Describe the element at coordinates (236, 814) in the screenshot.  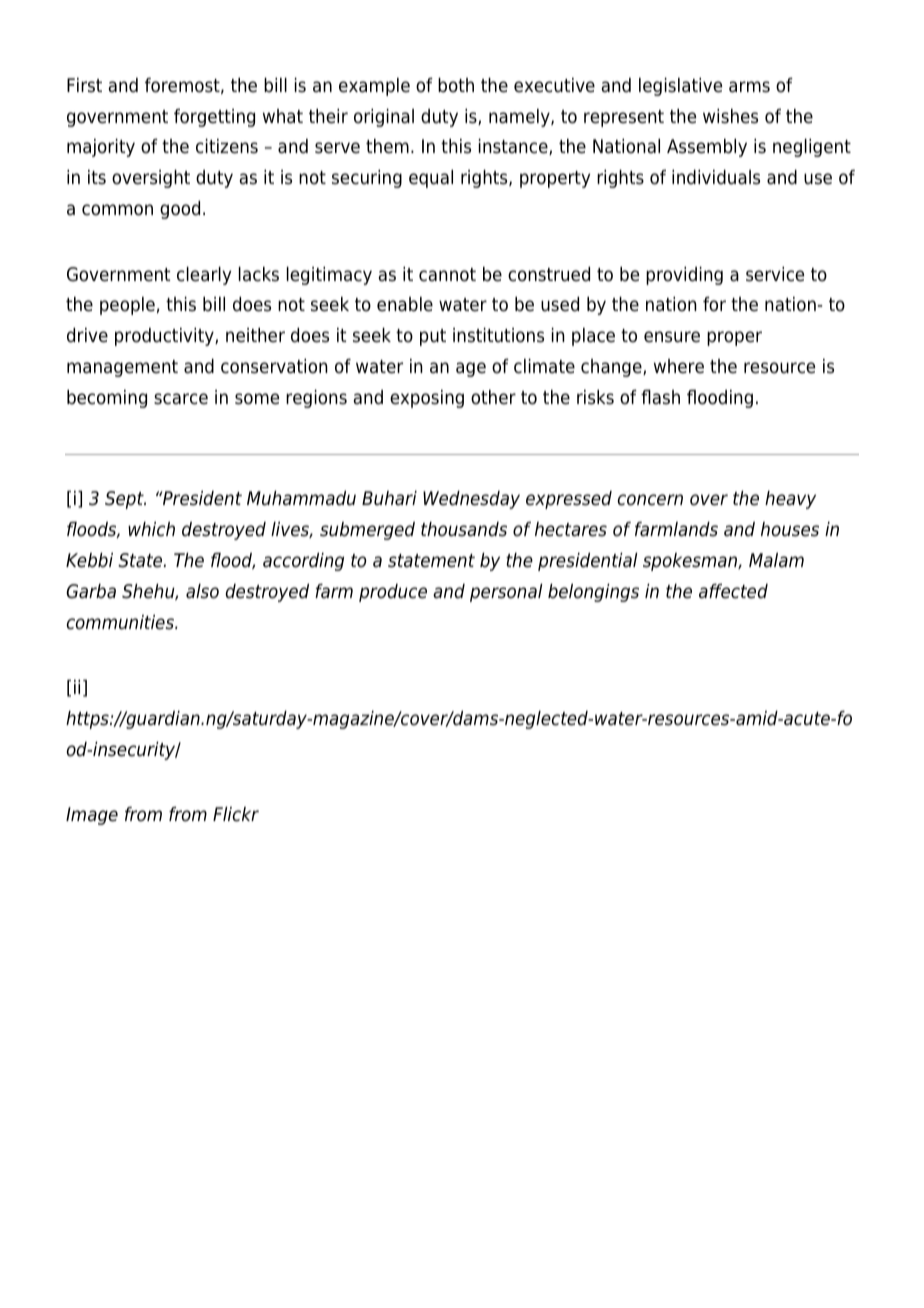
I see `Flickr` at that location.
